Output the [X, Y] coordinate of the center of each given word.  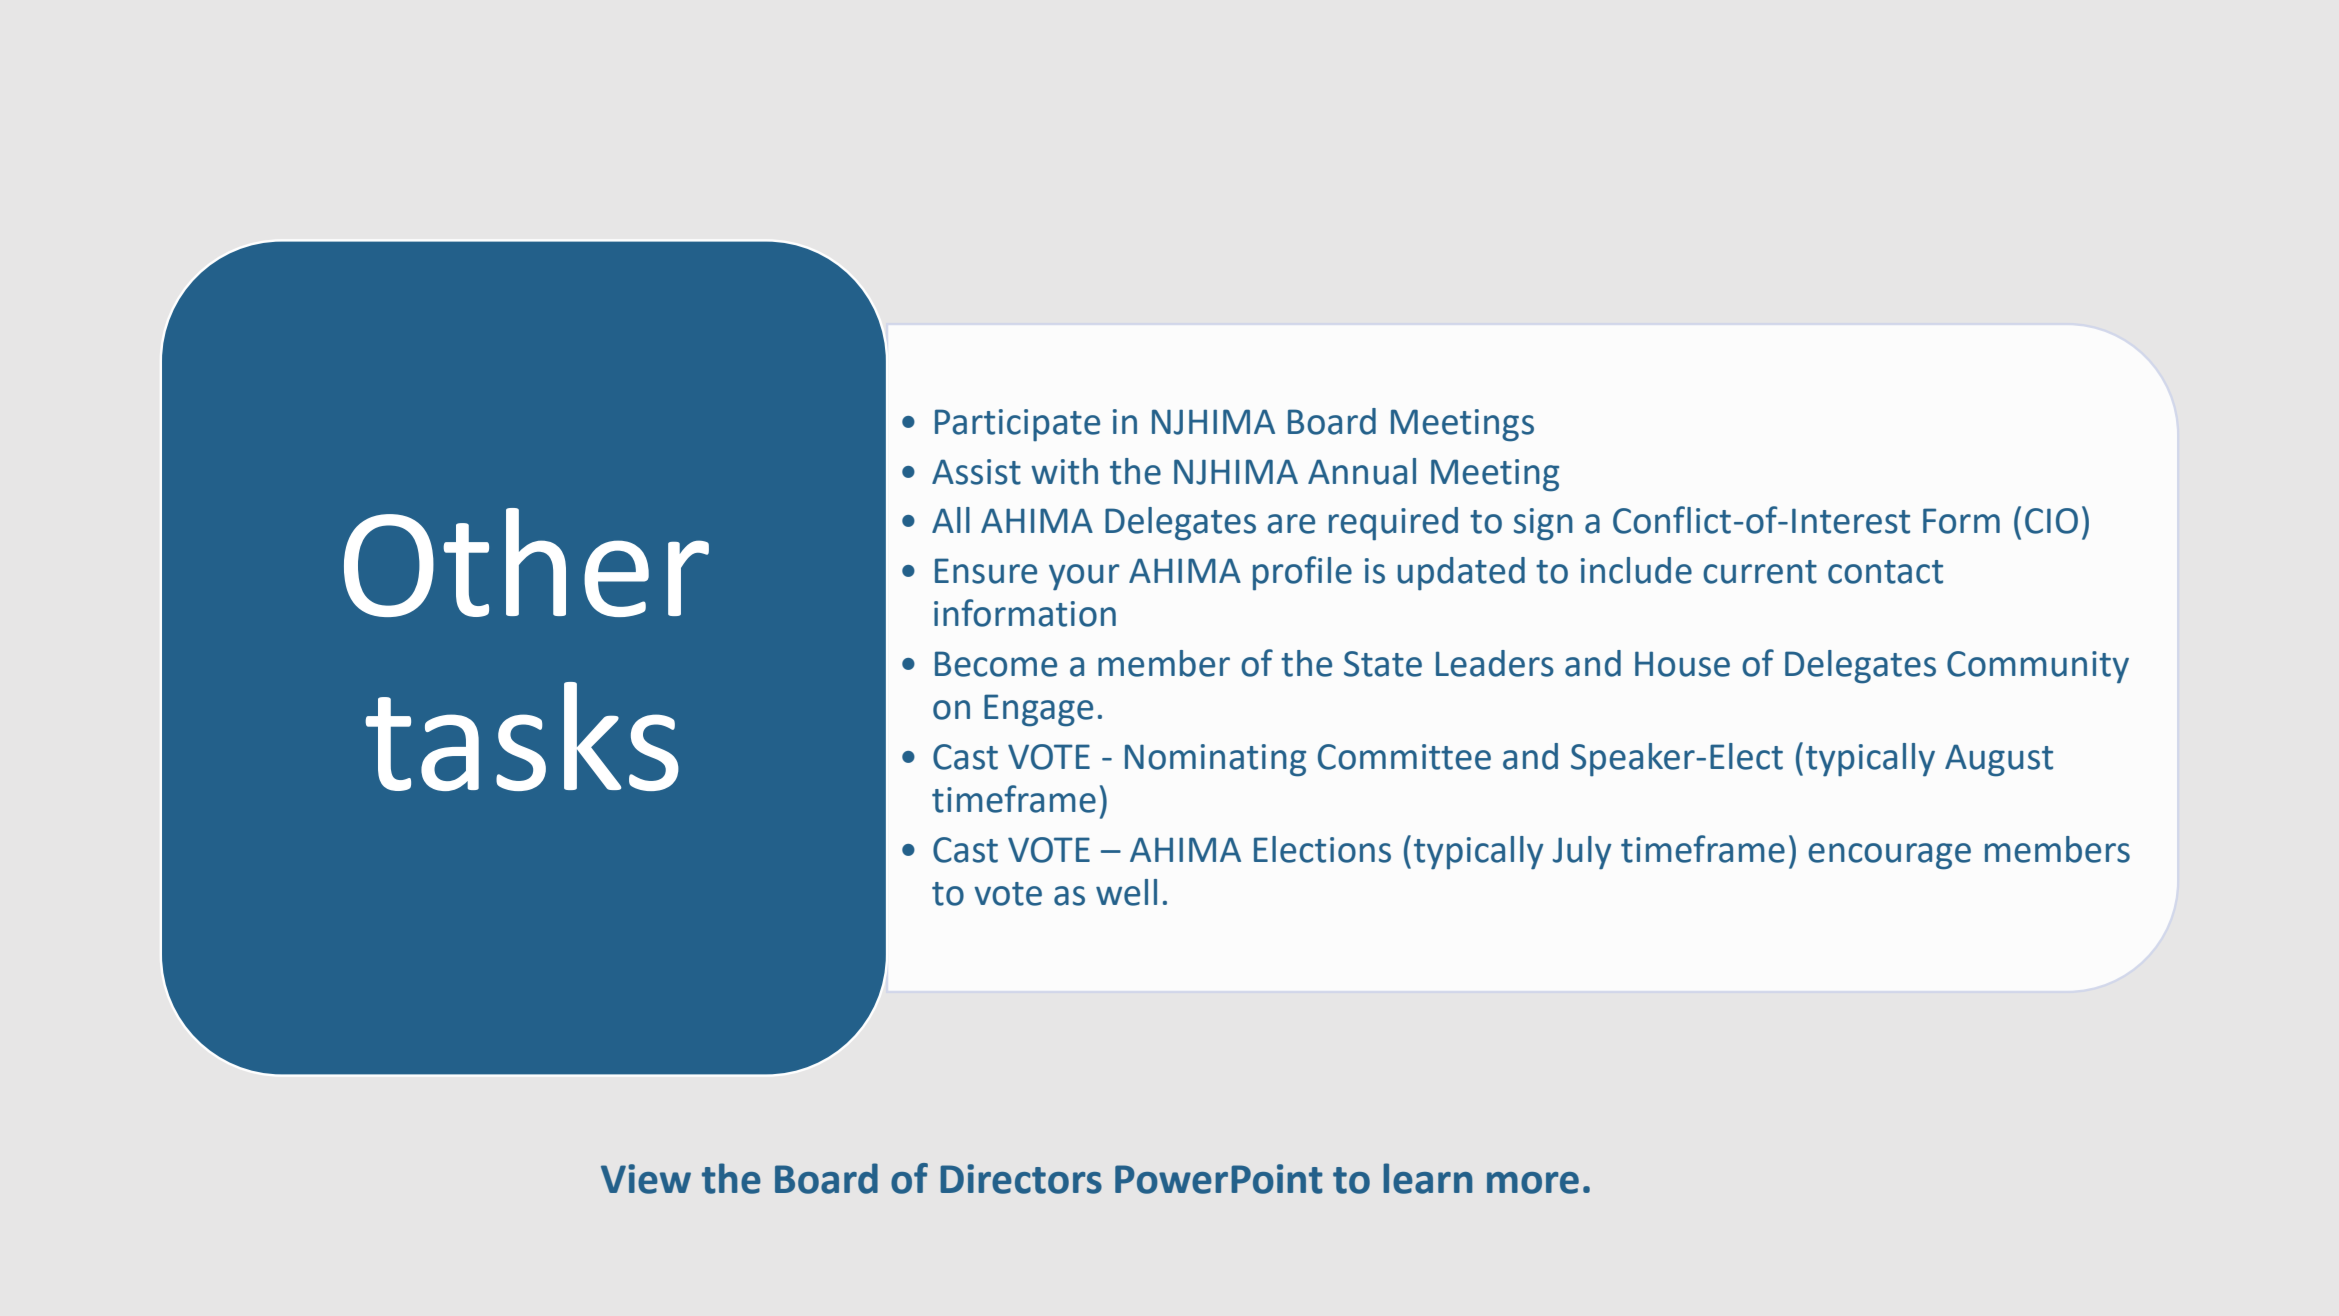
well [1126, 892]
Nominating [1215, 760]
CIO [2051, 521]
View [646, 1179]
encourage [1889, 856]
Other [526, 562]
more [1533, 1183]
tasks [522, 736]
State [1383, 664]
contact [1885, 572]
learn [1427, 1178]
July [1582, 853]
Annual [1362, 471]
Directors [1021, 1179]
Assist [976, 472]
